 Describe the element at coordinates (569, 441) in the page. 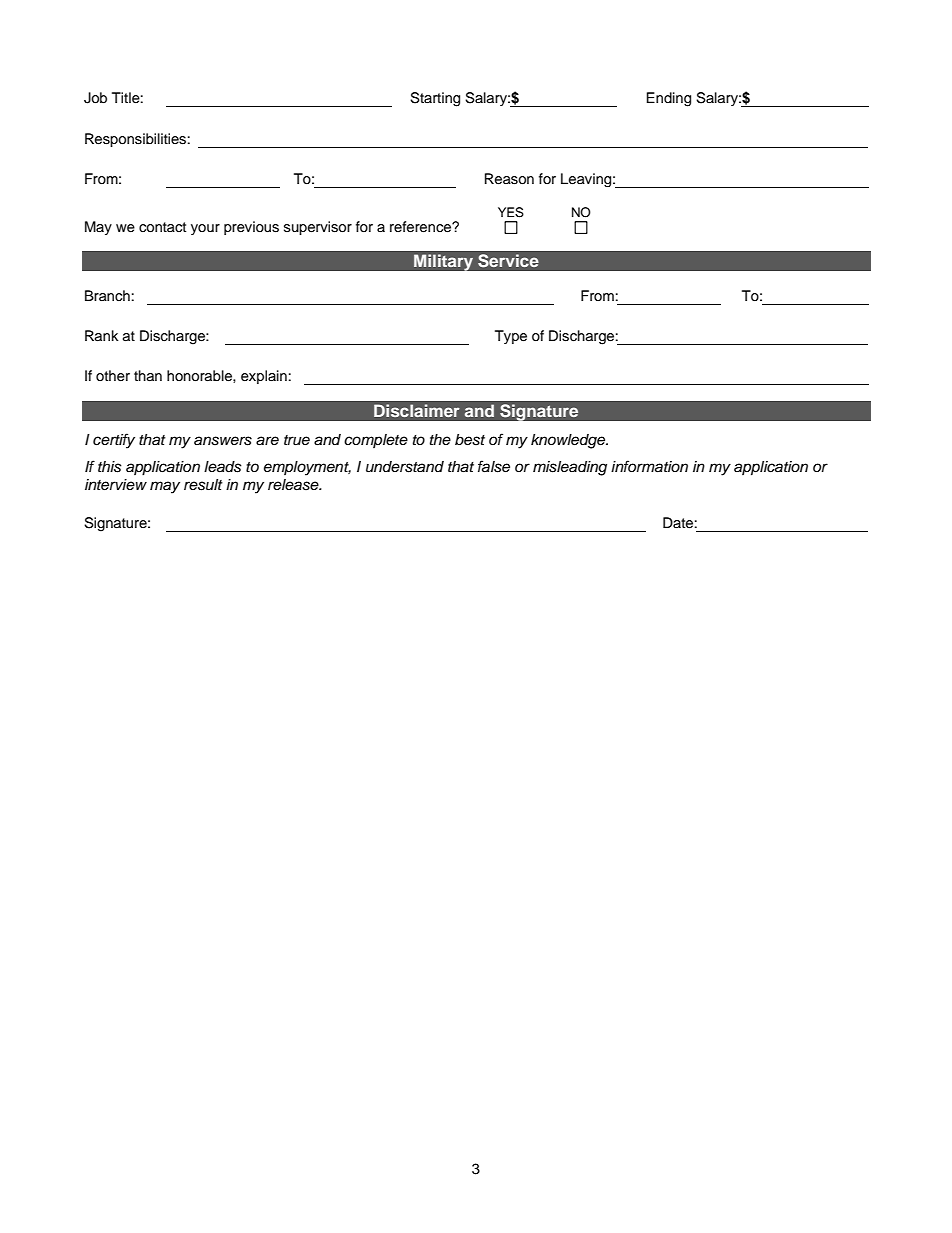

I see `knowledge` at that location.
